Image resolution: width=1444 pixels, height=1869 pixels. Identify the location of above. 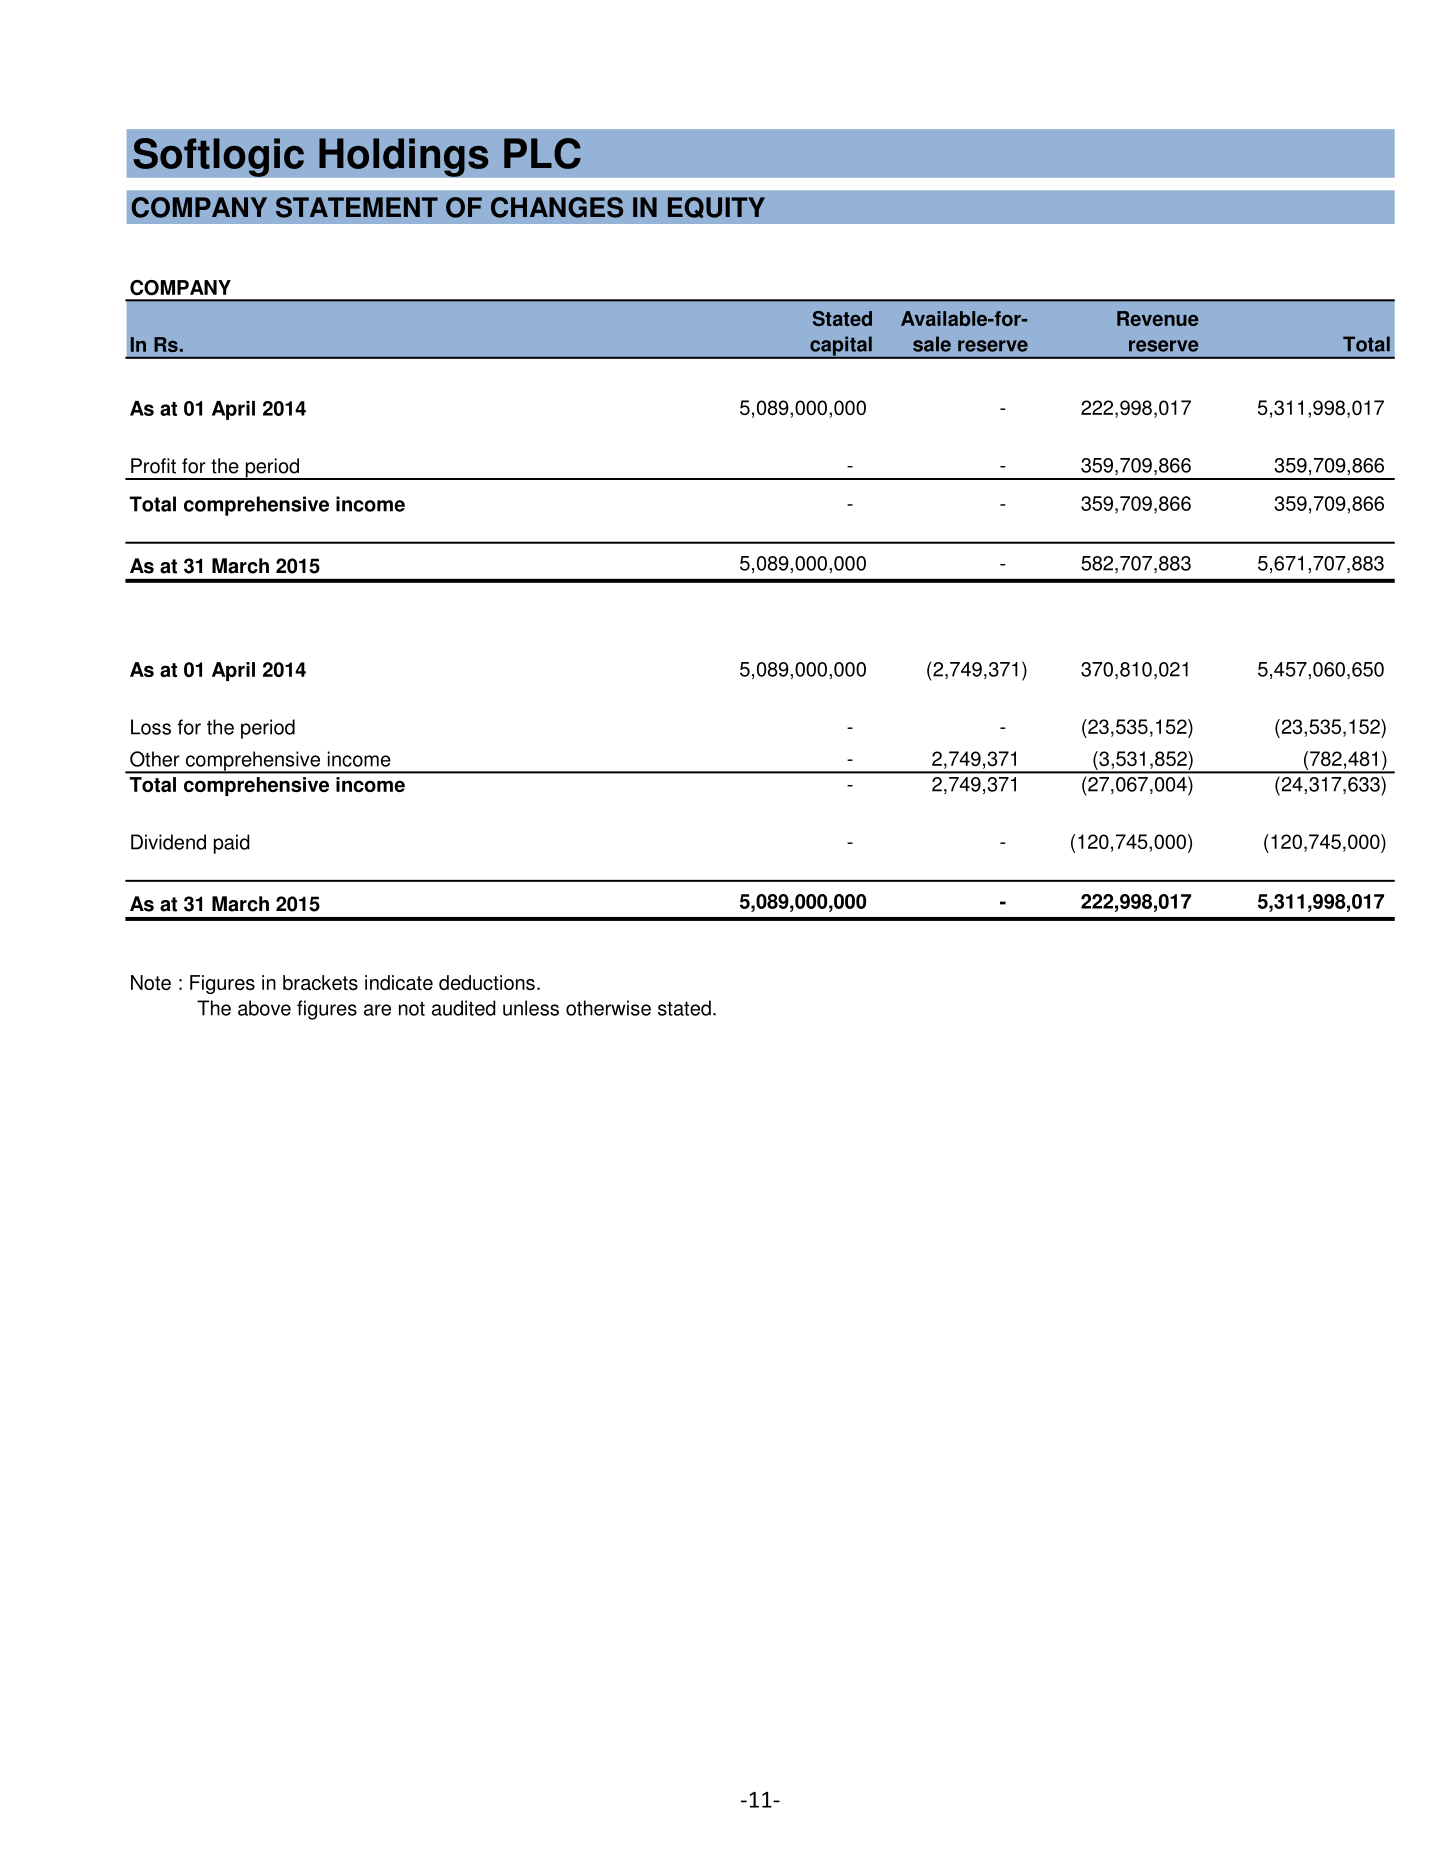
(264, 1008).
